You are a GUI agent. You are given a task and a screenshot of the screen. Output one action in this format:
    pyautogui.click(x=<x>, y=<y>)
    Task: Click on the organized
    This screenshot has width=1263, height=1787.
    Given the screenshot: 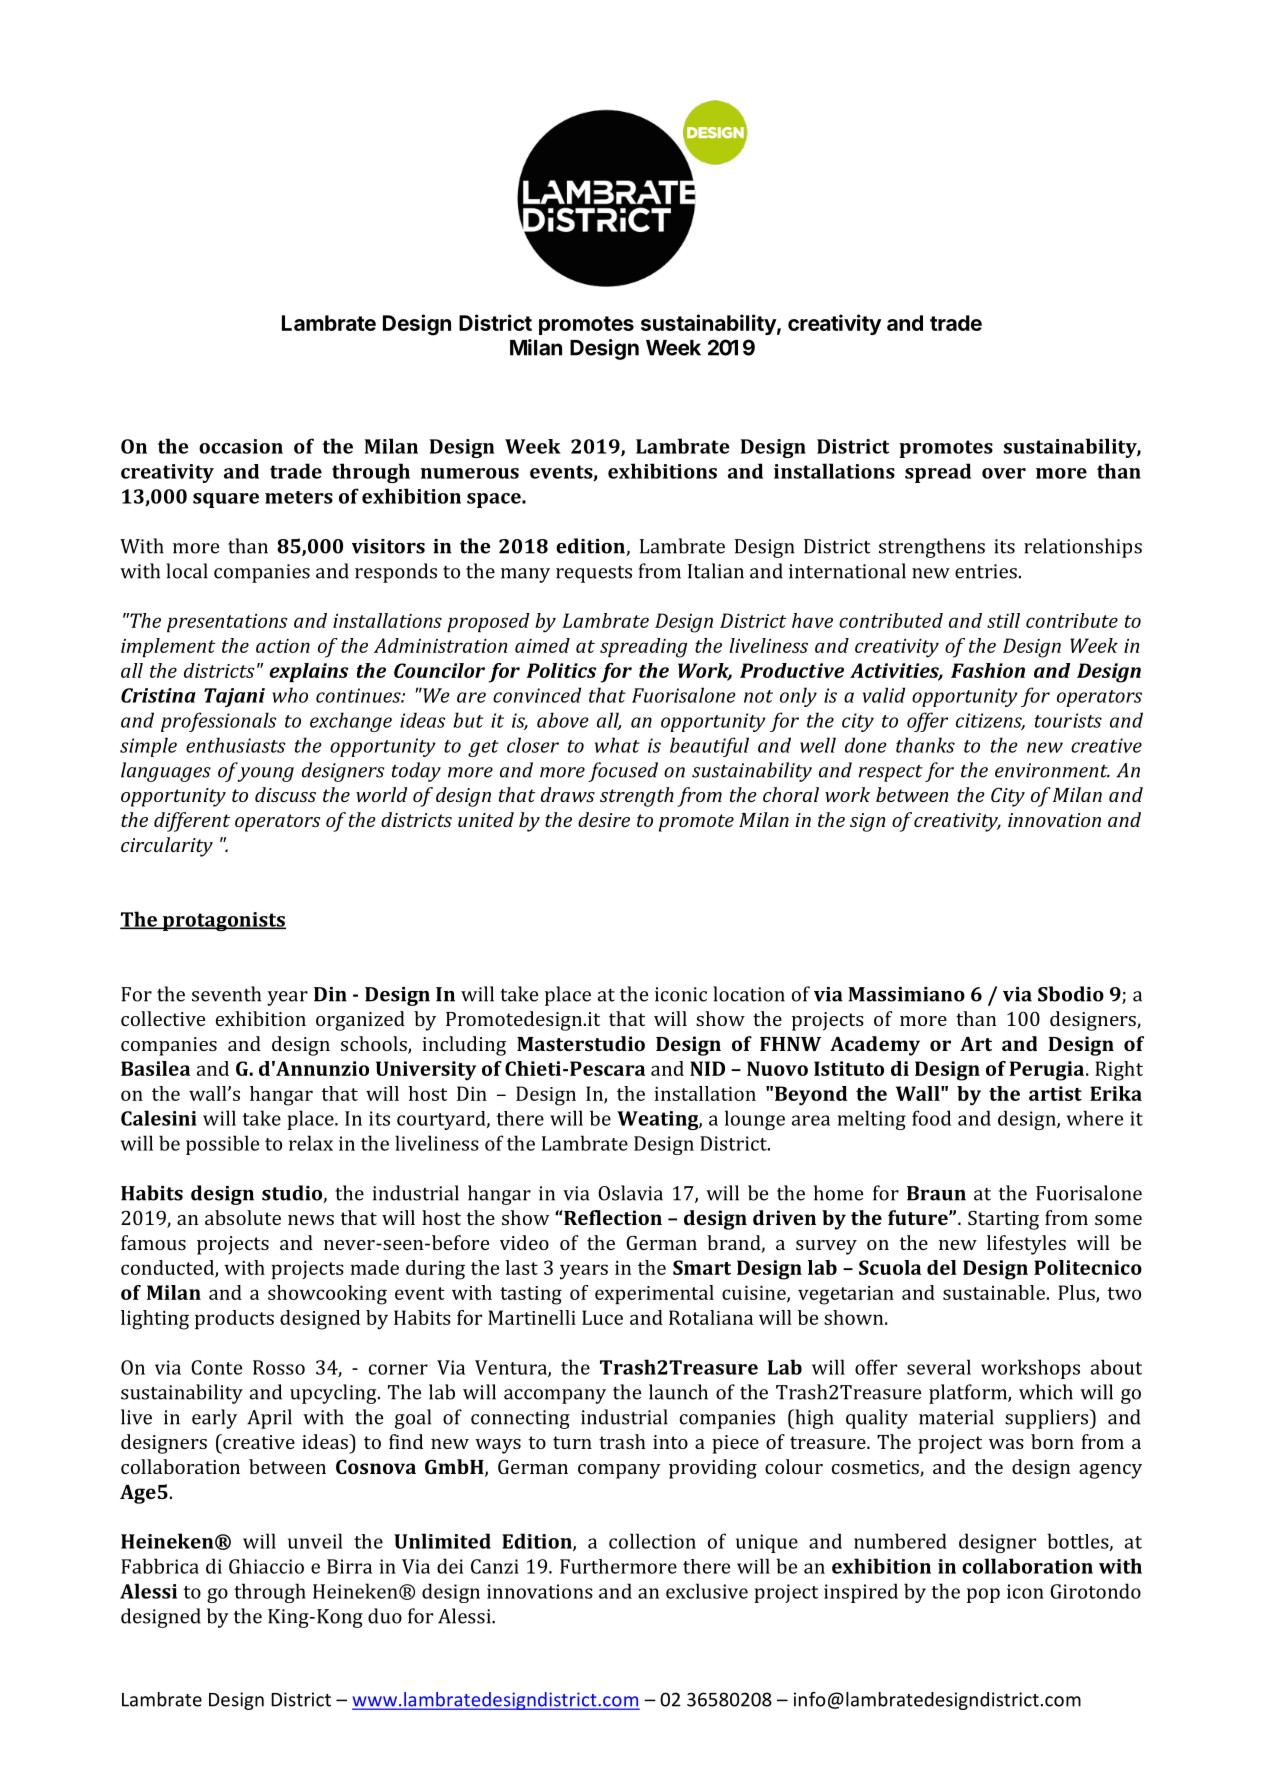 What is the action you would take?
    pyautogui.click(x=360, y=1021)
